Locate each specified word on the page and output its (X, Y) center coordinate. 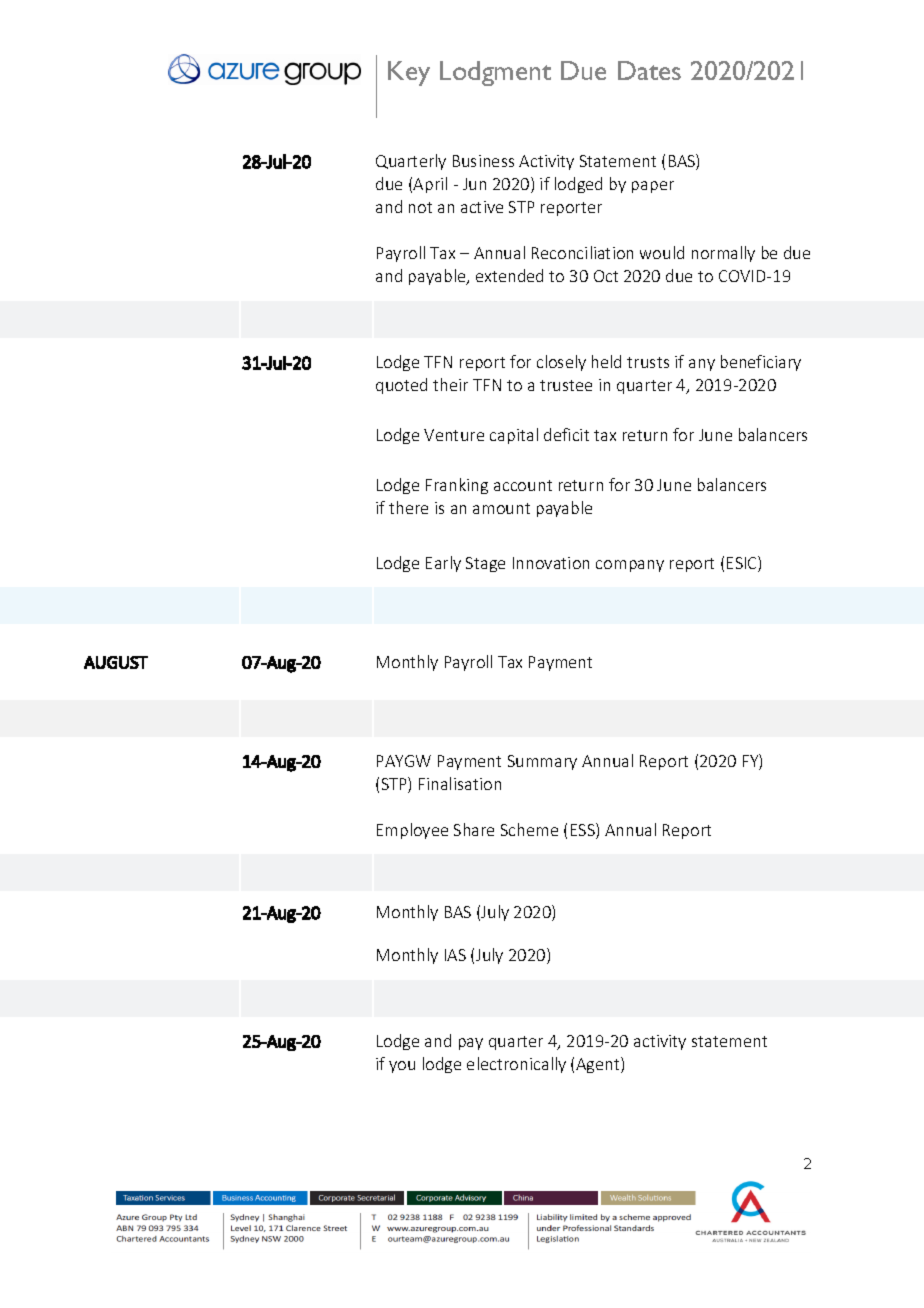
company (630, 566)
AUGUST (116, 662)
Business (483, 161)
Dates (649, 70)
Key (409, 73)
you (402, 1067)
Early (443, 564)
